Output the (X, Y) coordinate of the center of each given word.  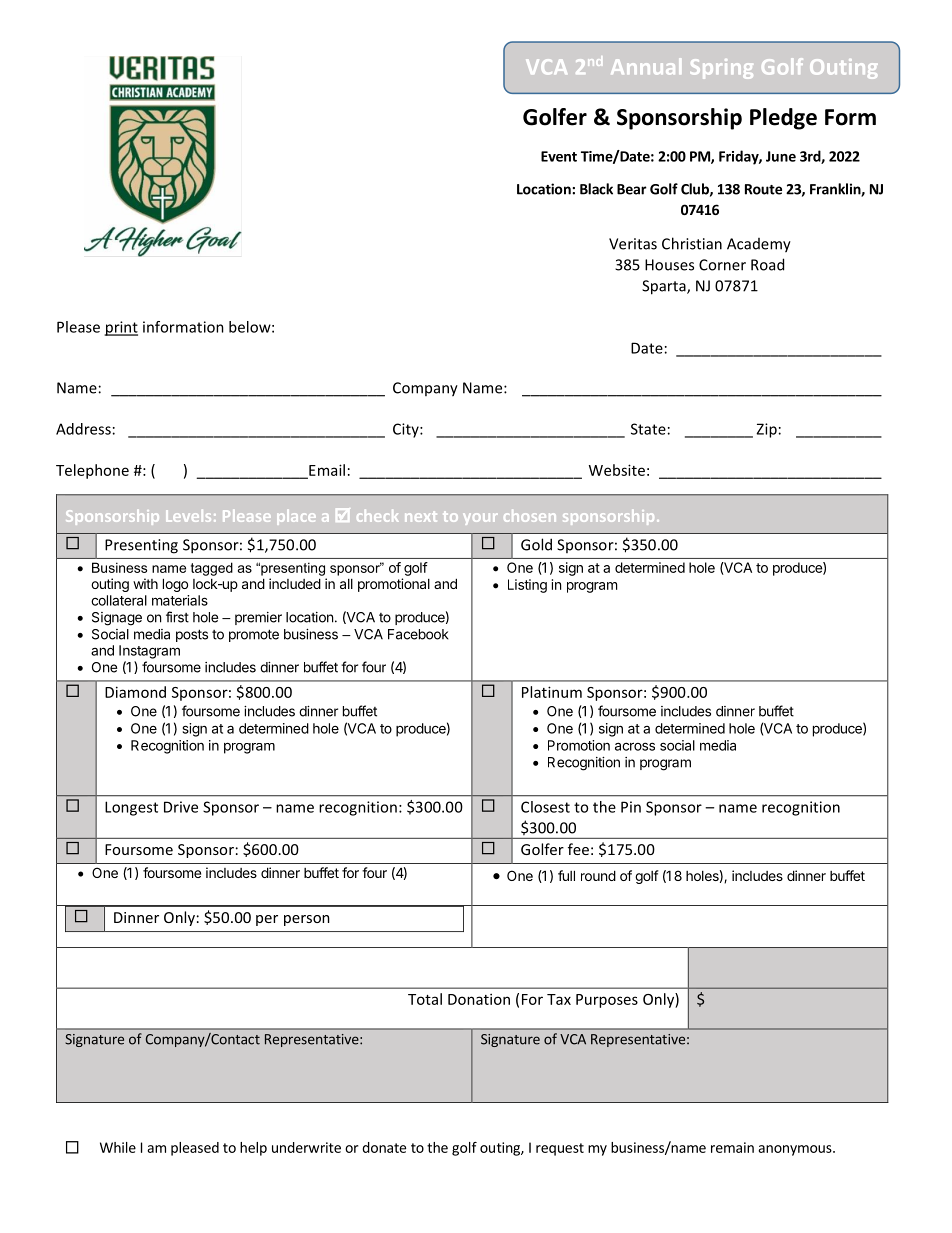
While (118, 1147)
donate (384, 1147)
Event (559, 156)
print (121, 328)
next (421, 516)
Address (83, 429)
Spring (722, 69)
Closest (545, 807)
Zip (766, 430)
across (635, 746)
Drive (181, 807)
